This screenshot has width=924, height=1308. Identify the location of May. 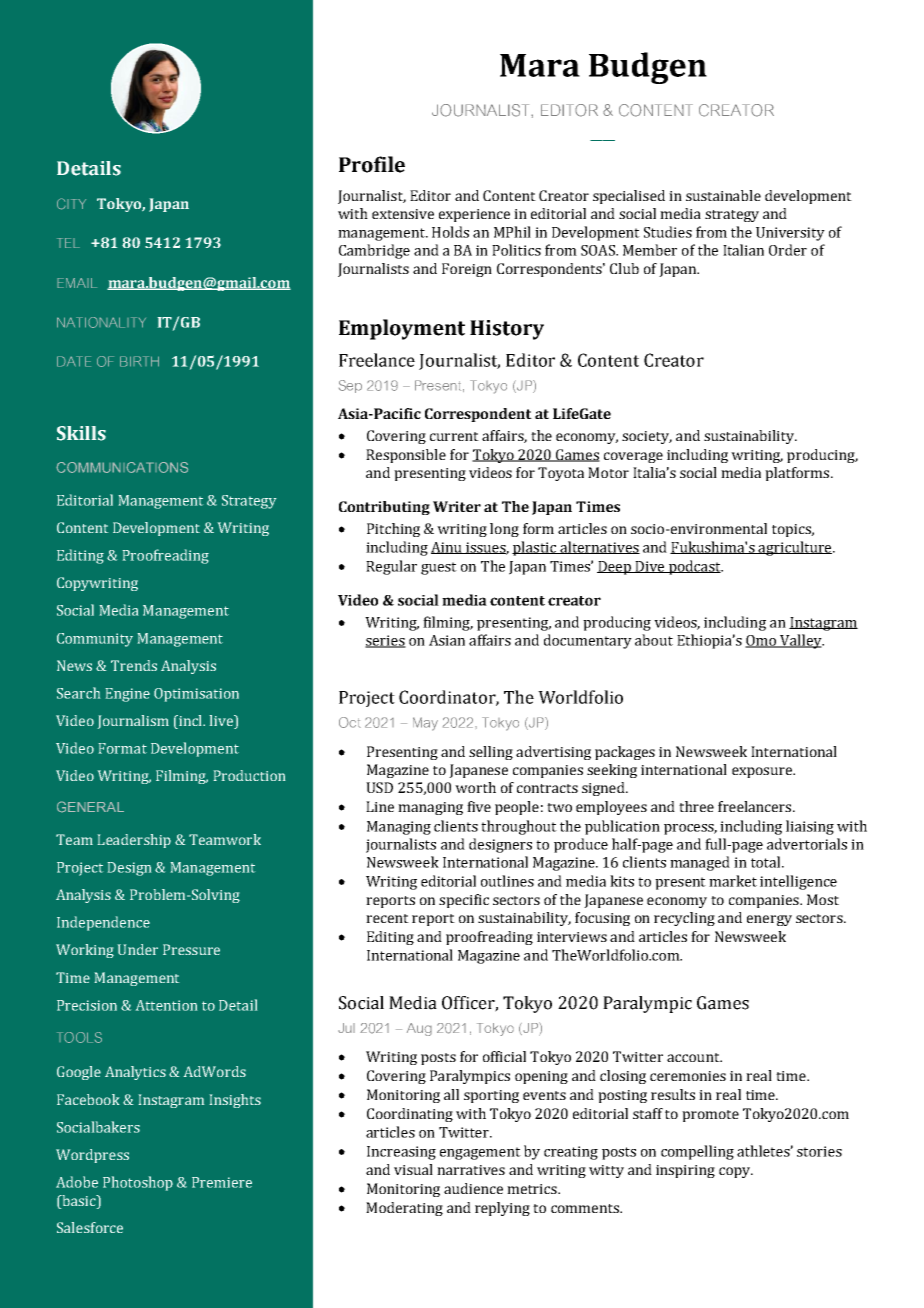
(425, 724).
